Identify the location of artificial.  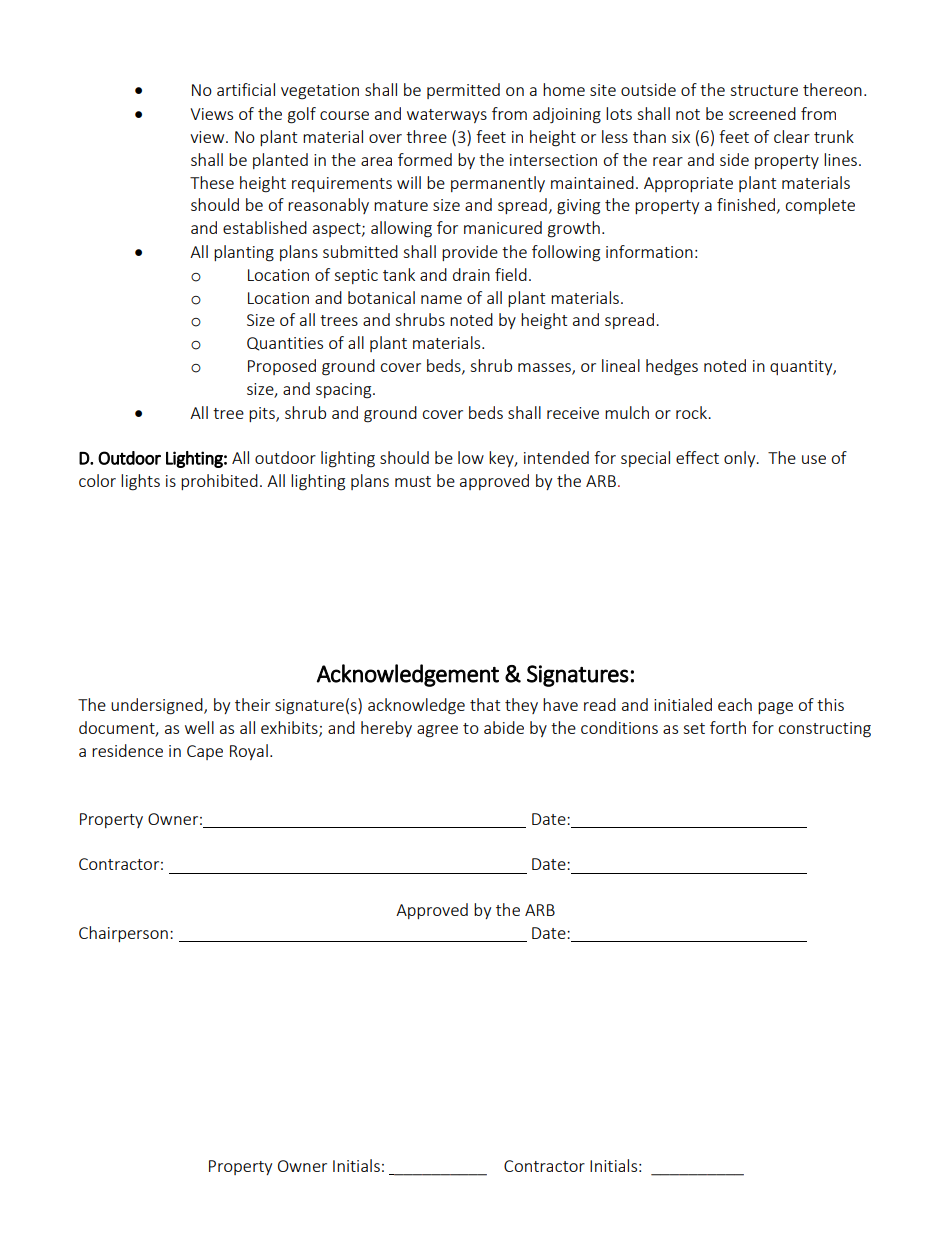
(246, 89).
